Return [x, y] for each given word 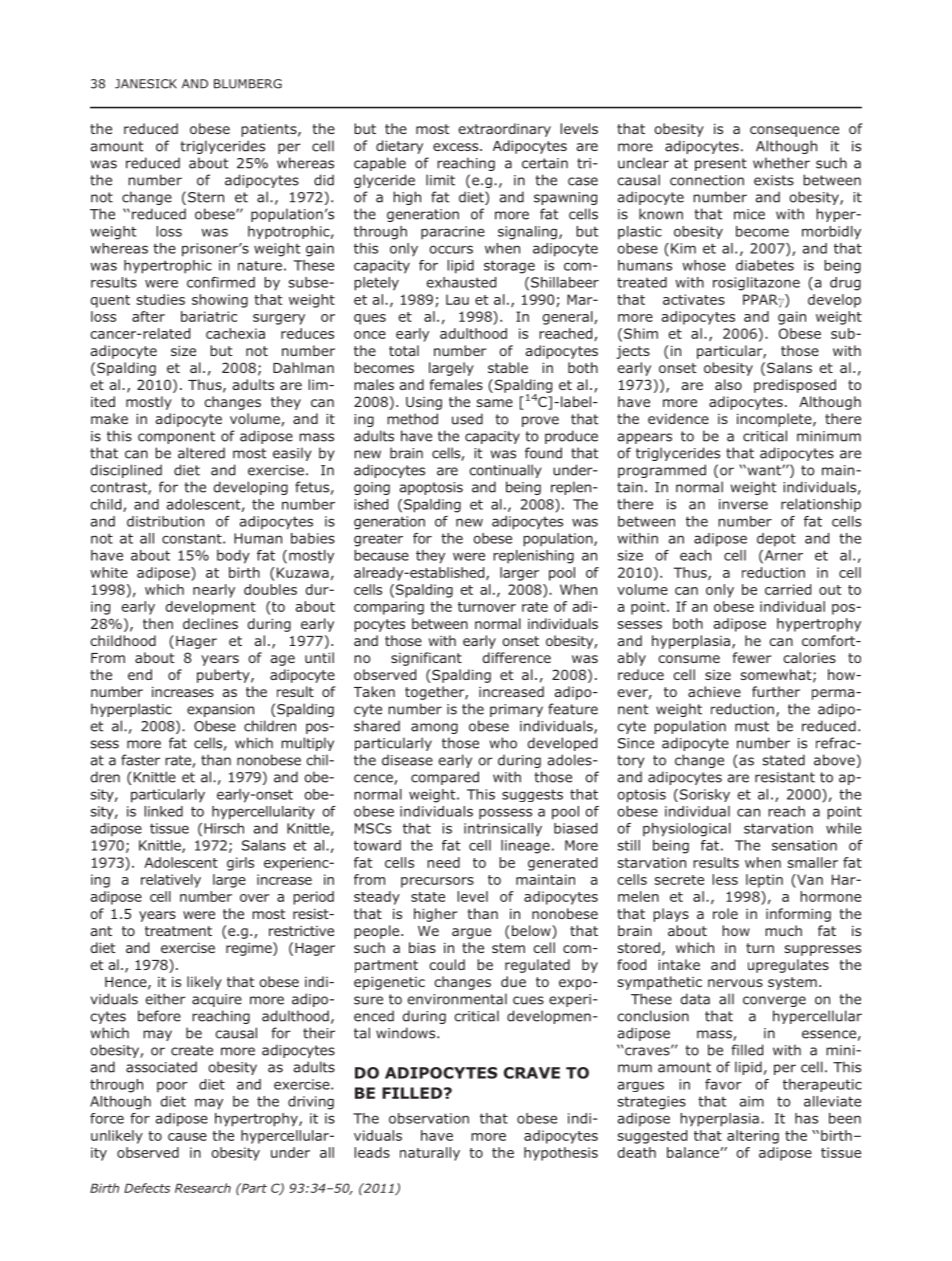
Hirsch [224, 828]
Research [203, 1188]
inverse [743, 504]
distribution [165, 521]
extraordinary [504, 130]
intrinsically [503, 829]
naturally [430, 1154]
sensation [804, 845]
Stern [206, 197]
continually [505, 471]
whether [781, 163]
